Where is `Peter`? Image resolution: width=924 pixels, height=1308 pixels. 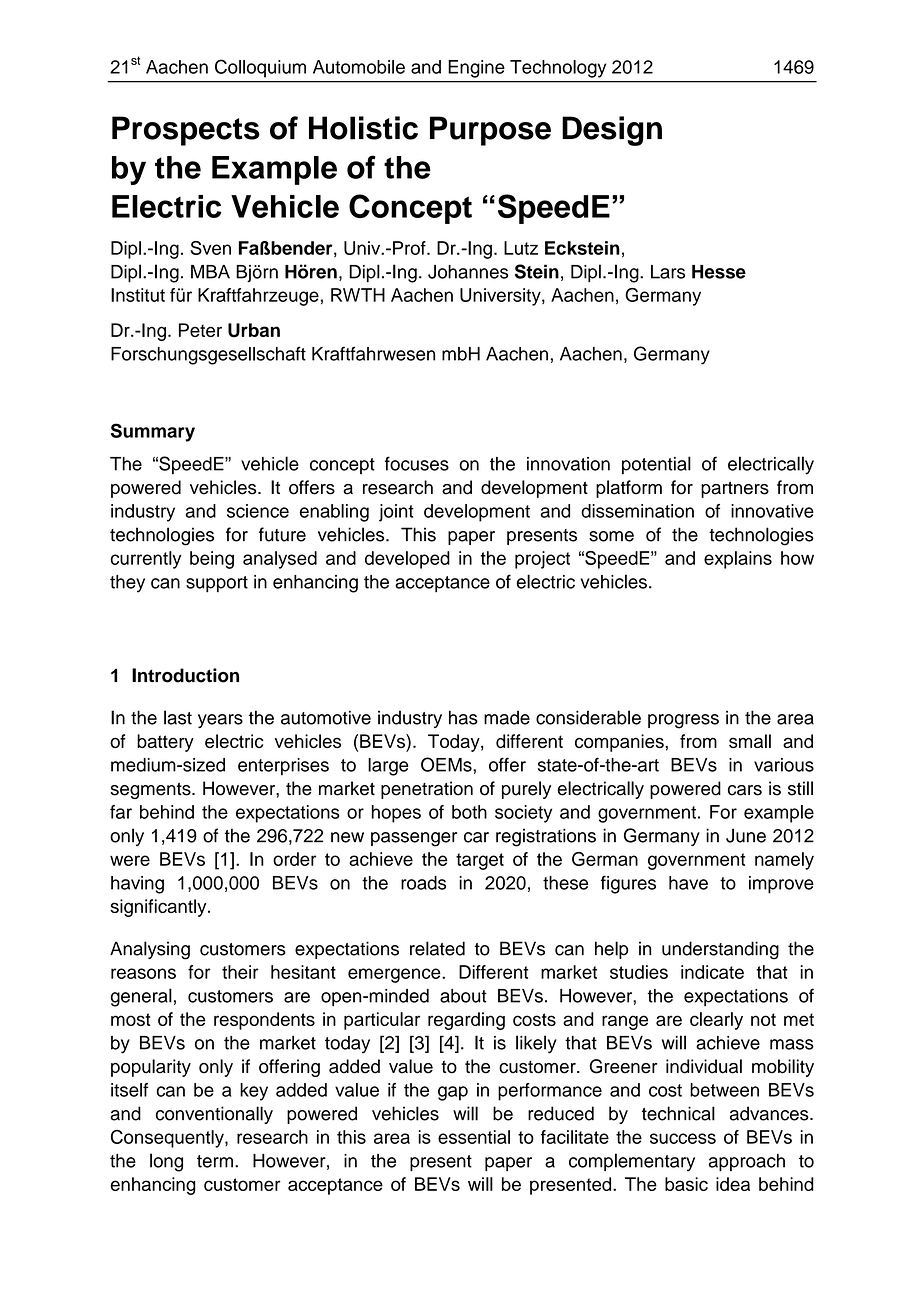
Peter is located at coordinates (200, 330).
